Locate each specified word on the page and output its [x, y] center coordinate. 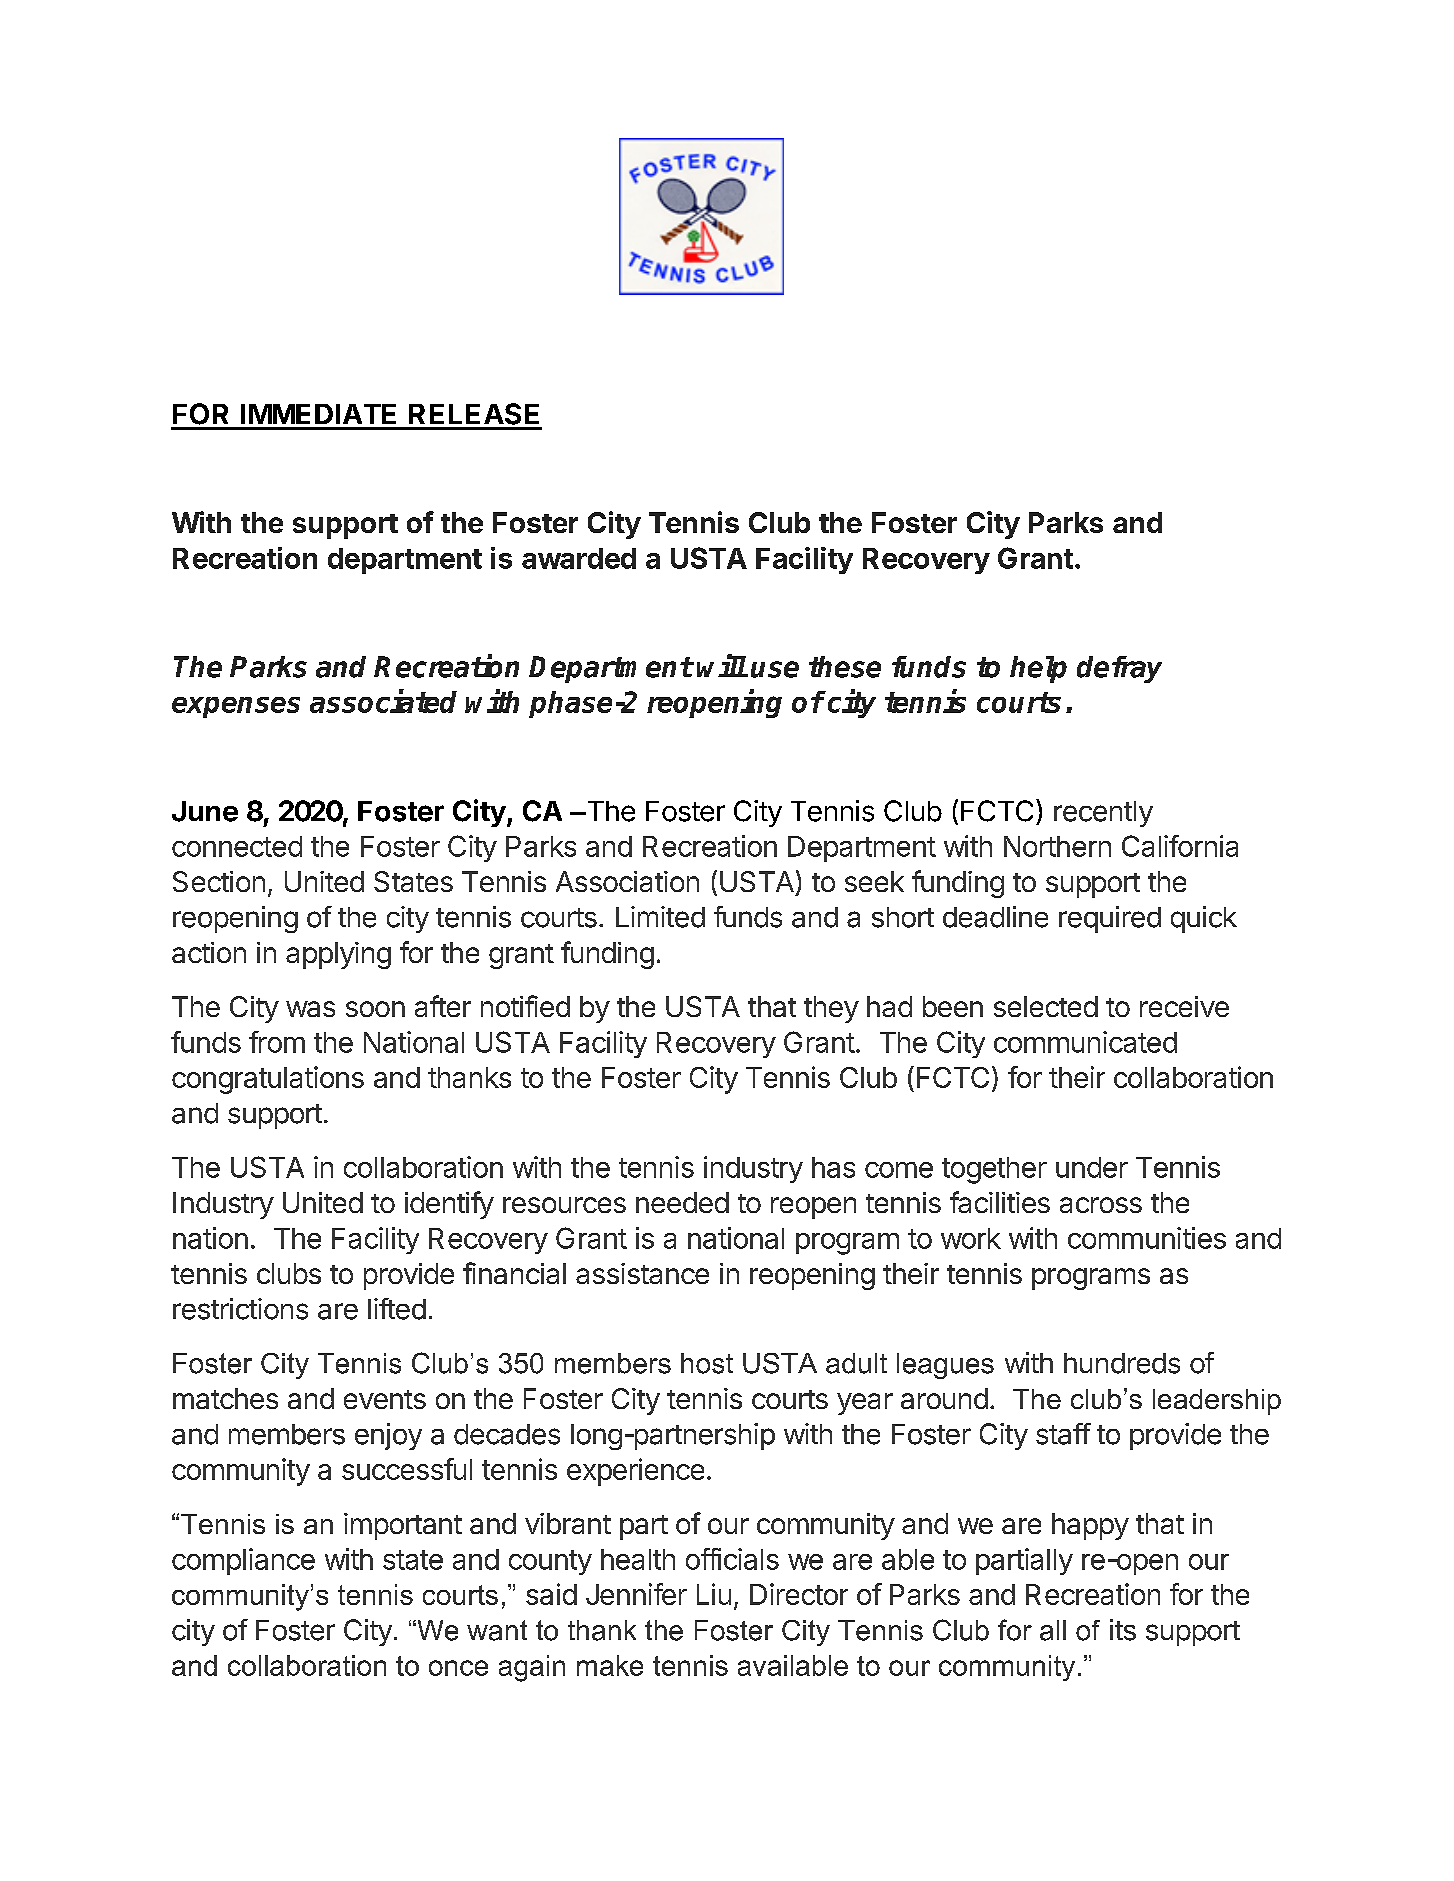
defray [1119, 669]
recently [1103, 814]
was [310, 1009]
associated [383, 701]
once [458, 1668]
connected [237, 846]
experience [635, 1472]
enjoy [388, 1436]
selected [1046, 1006]
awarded [579, 558]
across [1101, 1205]
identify [449, 1205]
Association [627, 881]
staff [1063, 1434]
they [831, 1009]
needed [682, 1202]
